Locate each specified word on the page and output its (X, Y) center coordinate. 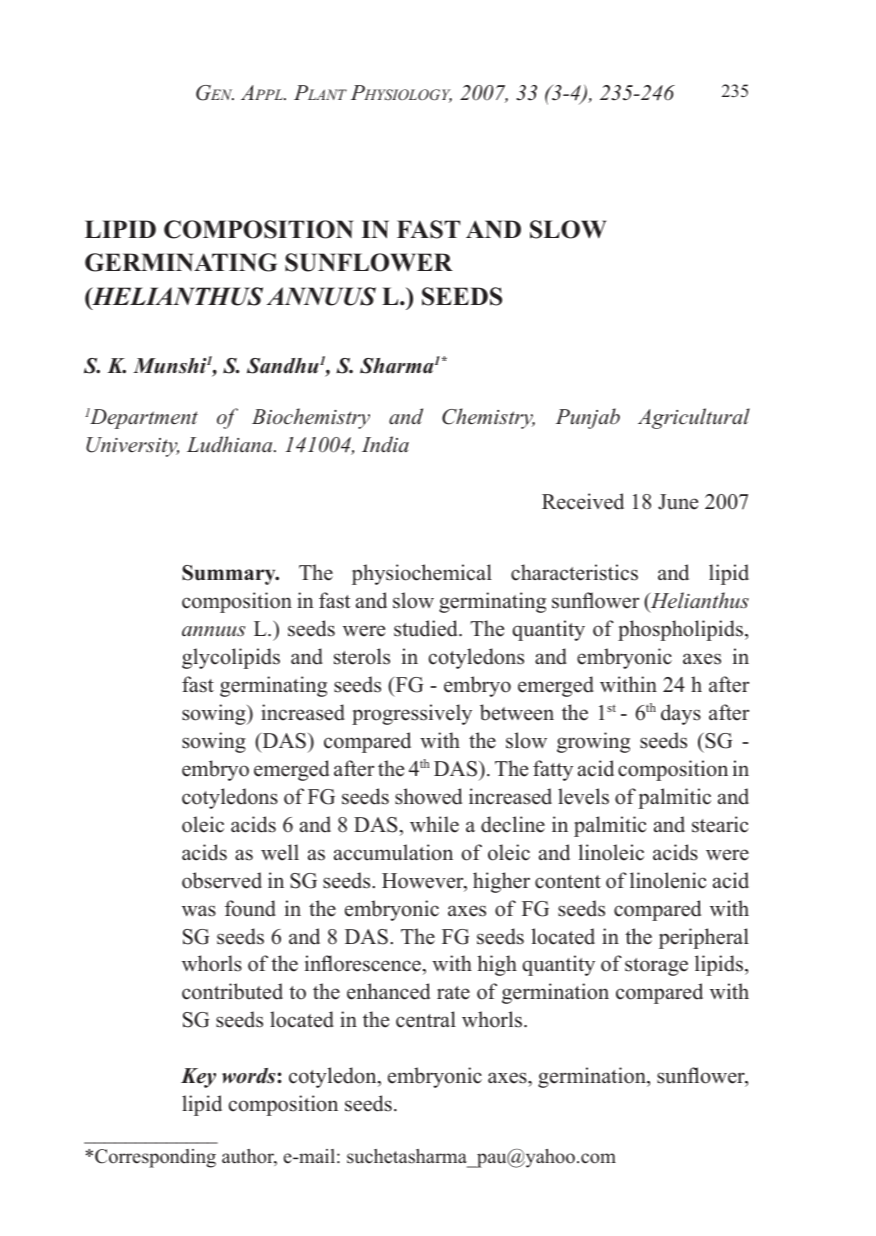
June (678, 502)
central (426, 1019)
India (385, 444)
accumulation (393, 852)
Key (198, 1078)
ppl (269, 94)
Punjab (588, 418)
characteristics (574, 572)
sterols (362, 656)
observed (222, 880)
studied (427, 628)
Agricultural (694, 418)
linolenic (668, 880)
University (132, 447)
